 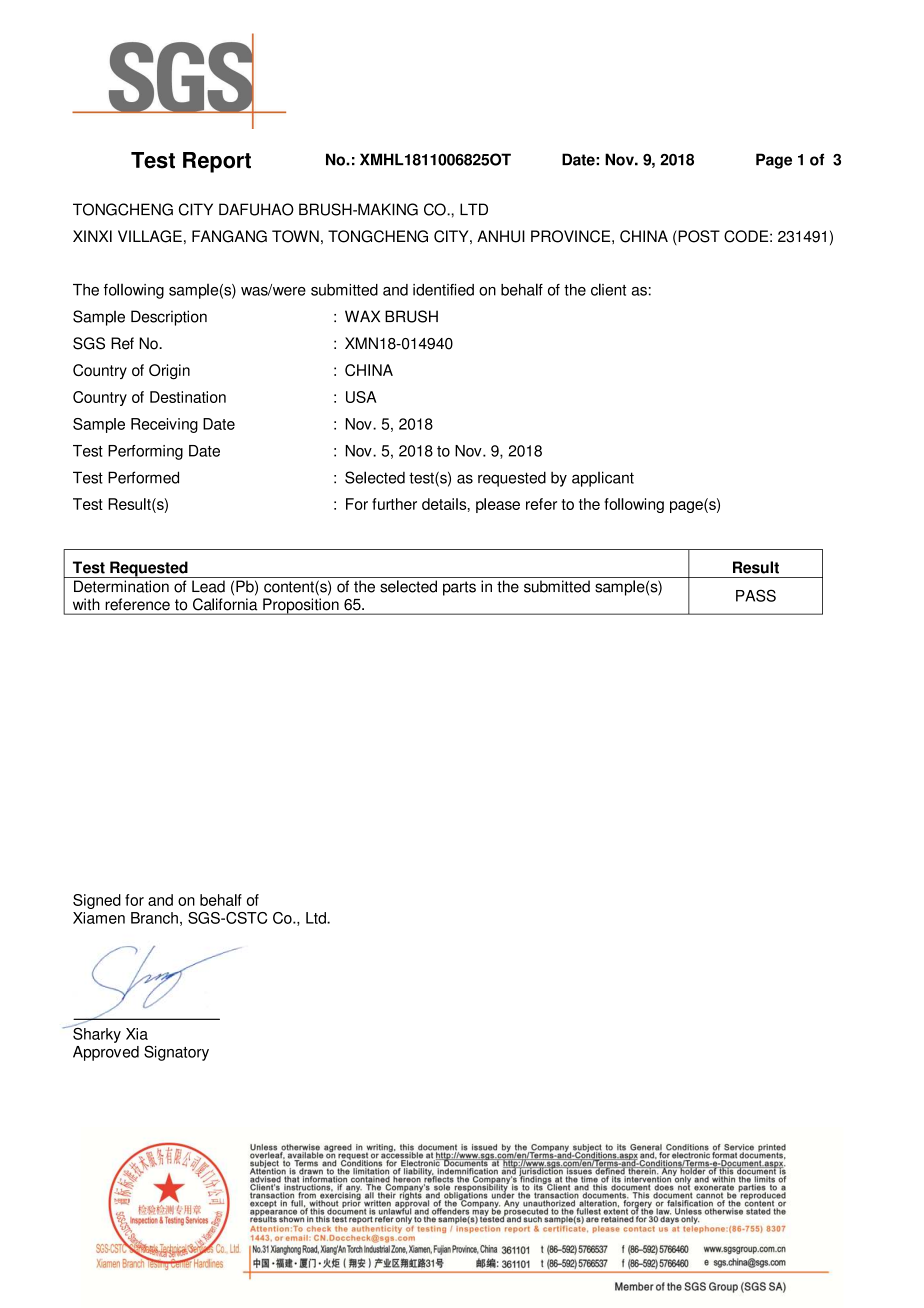 I want to click on applicant, so click(x=603, y=479).
